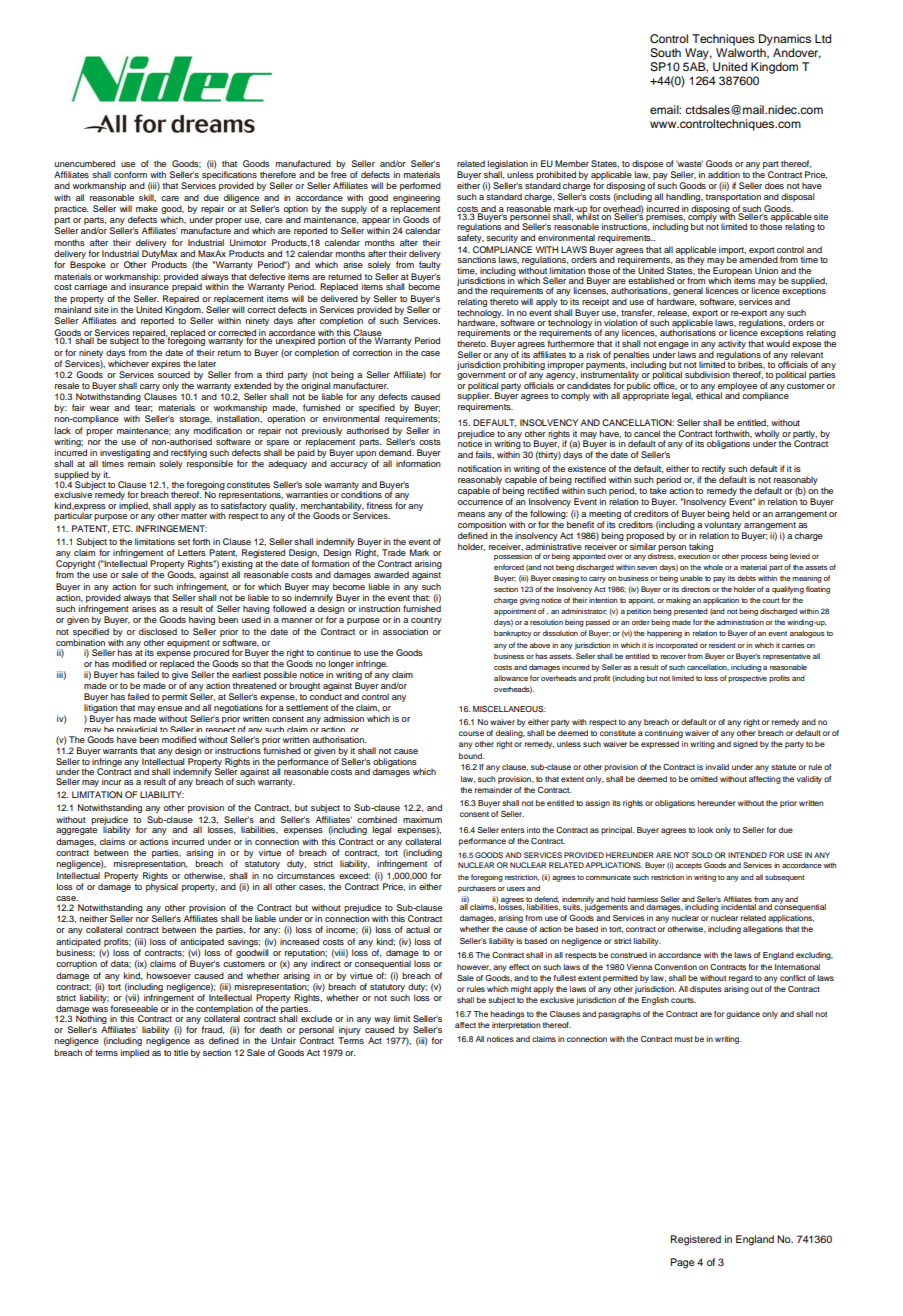 This image has width=903, height=1316. I want to click on conform, so click(130, 174).
